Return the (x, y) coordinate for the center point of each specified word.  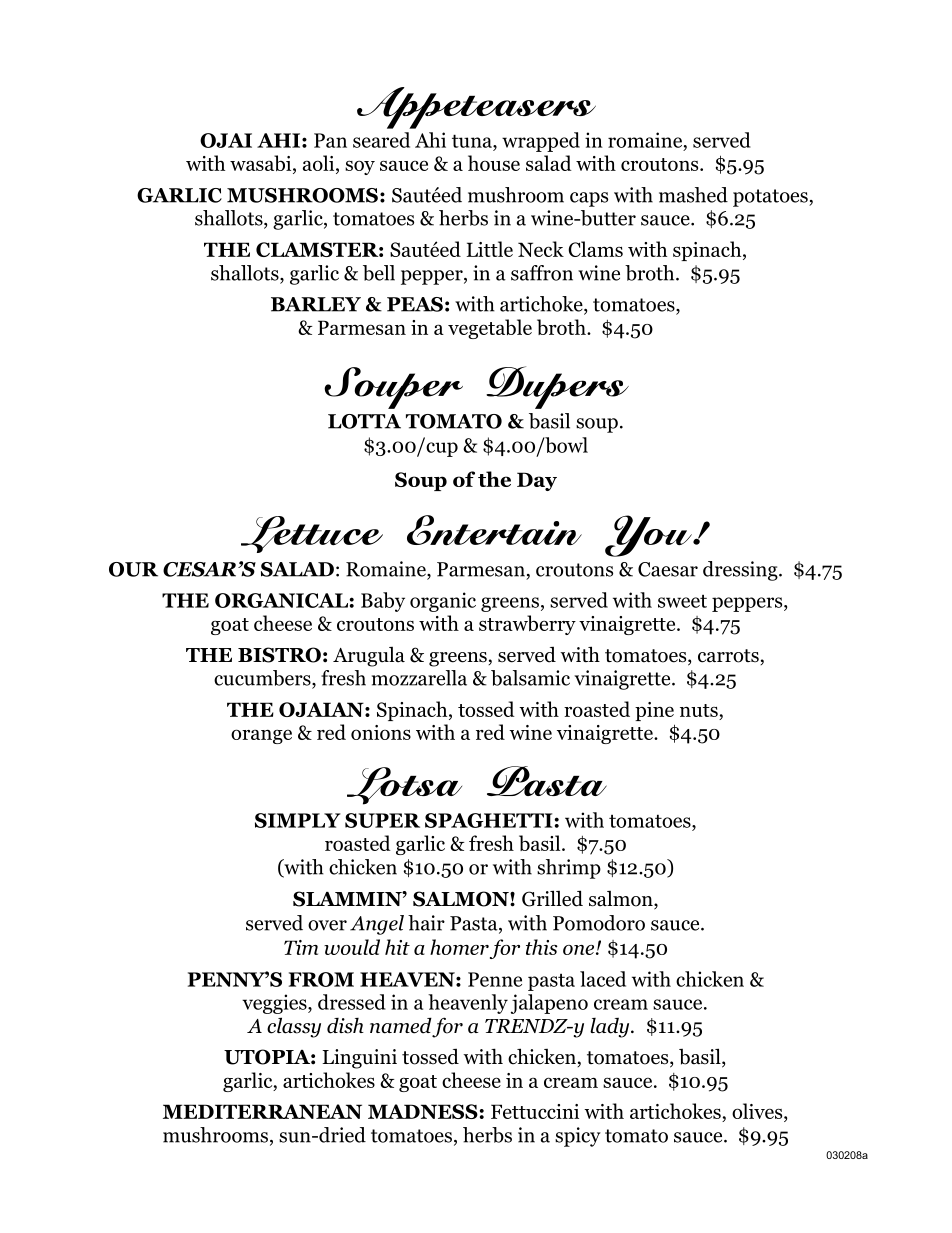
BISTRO (279, 655)
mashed (693, 195)
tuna (473, 141)
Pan (330, 140)
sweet (682, 601)
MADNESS (423, 1111)
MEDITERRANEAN (262, 1111)
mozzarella (419, 678)
